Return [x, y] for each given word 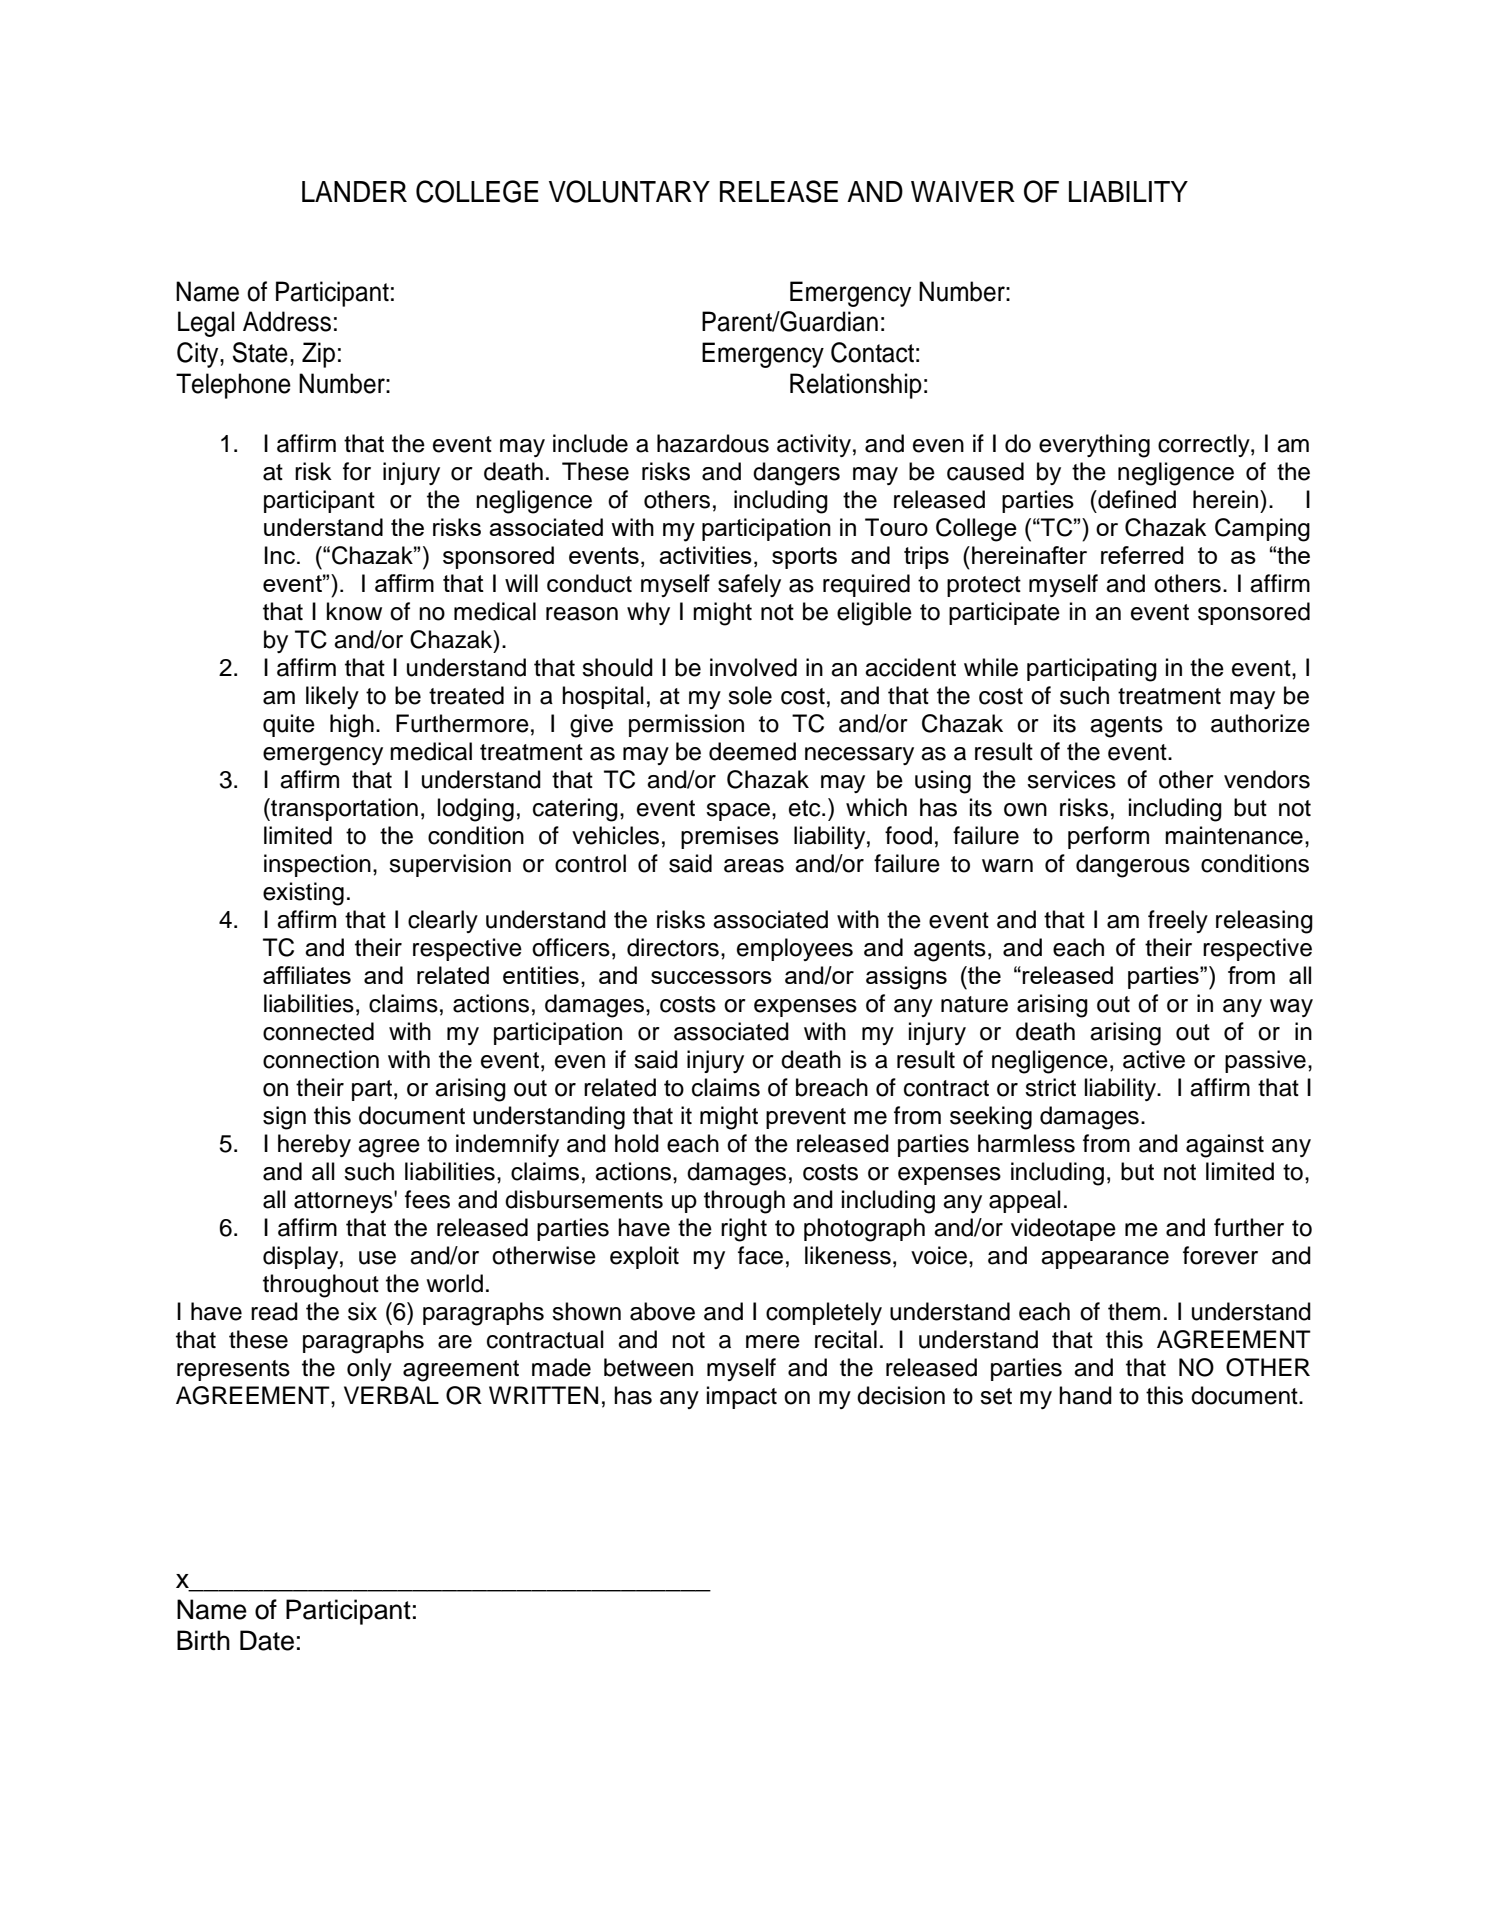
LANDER [354, 191]
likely [332, 697]
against [1225, 1146]
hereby [314, 1145]
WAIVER [963, 191]
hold [637, 1143]
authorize [1260, 723]
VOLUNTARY [629, 191]
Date [267, 1640]
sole [750, 695]
